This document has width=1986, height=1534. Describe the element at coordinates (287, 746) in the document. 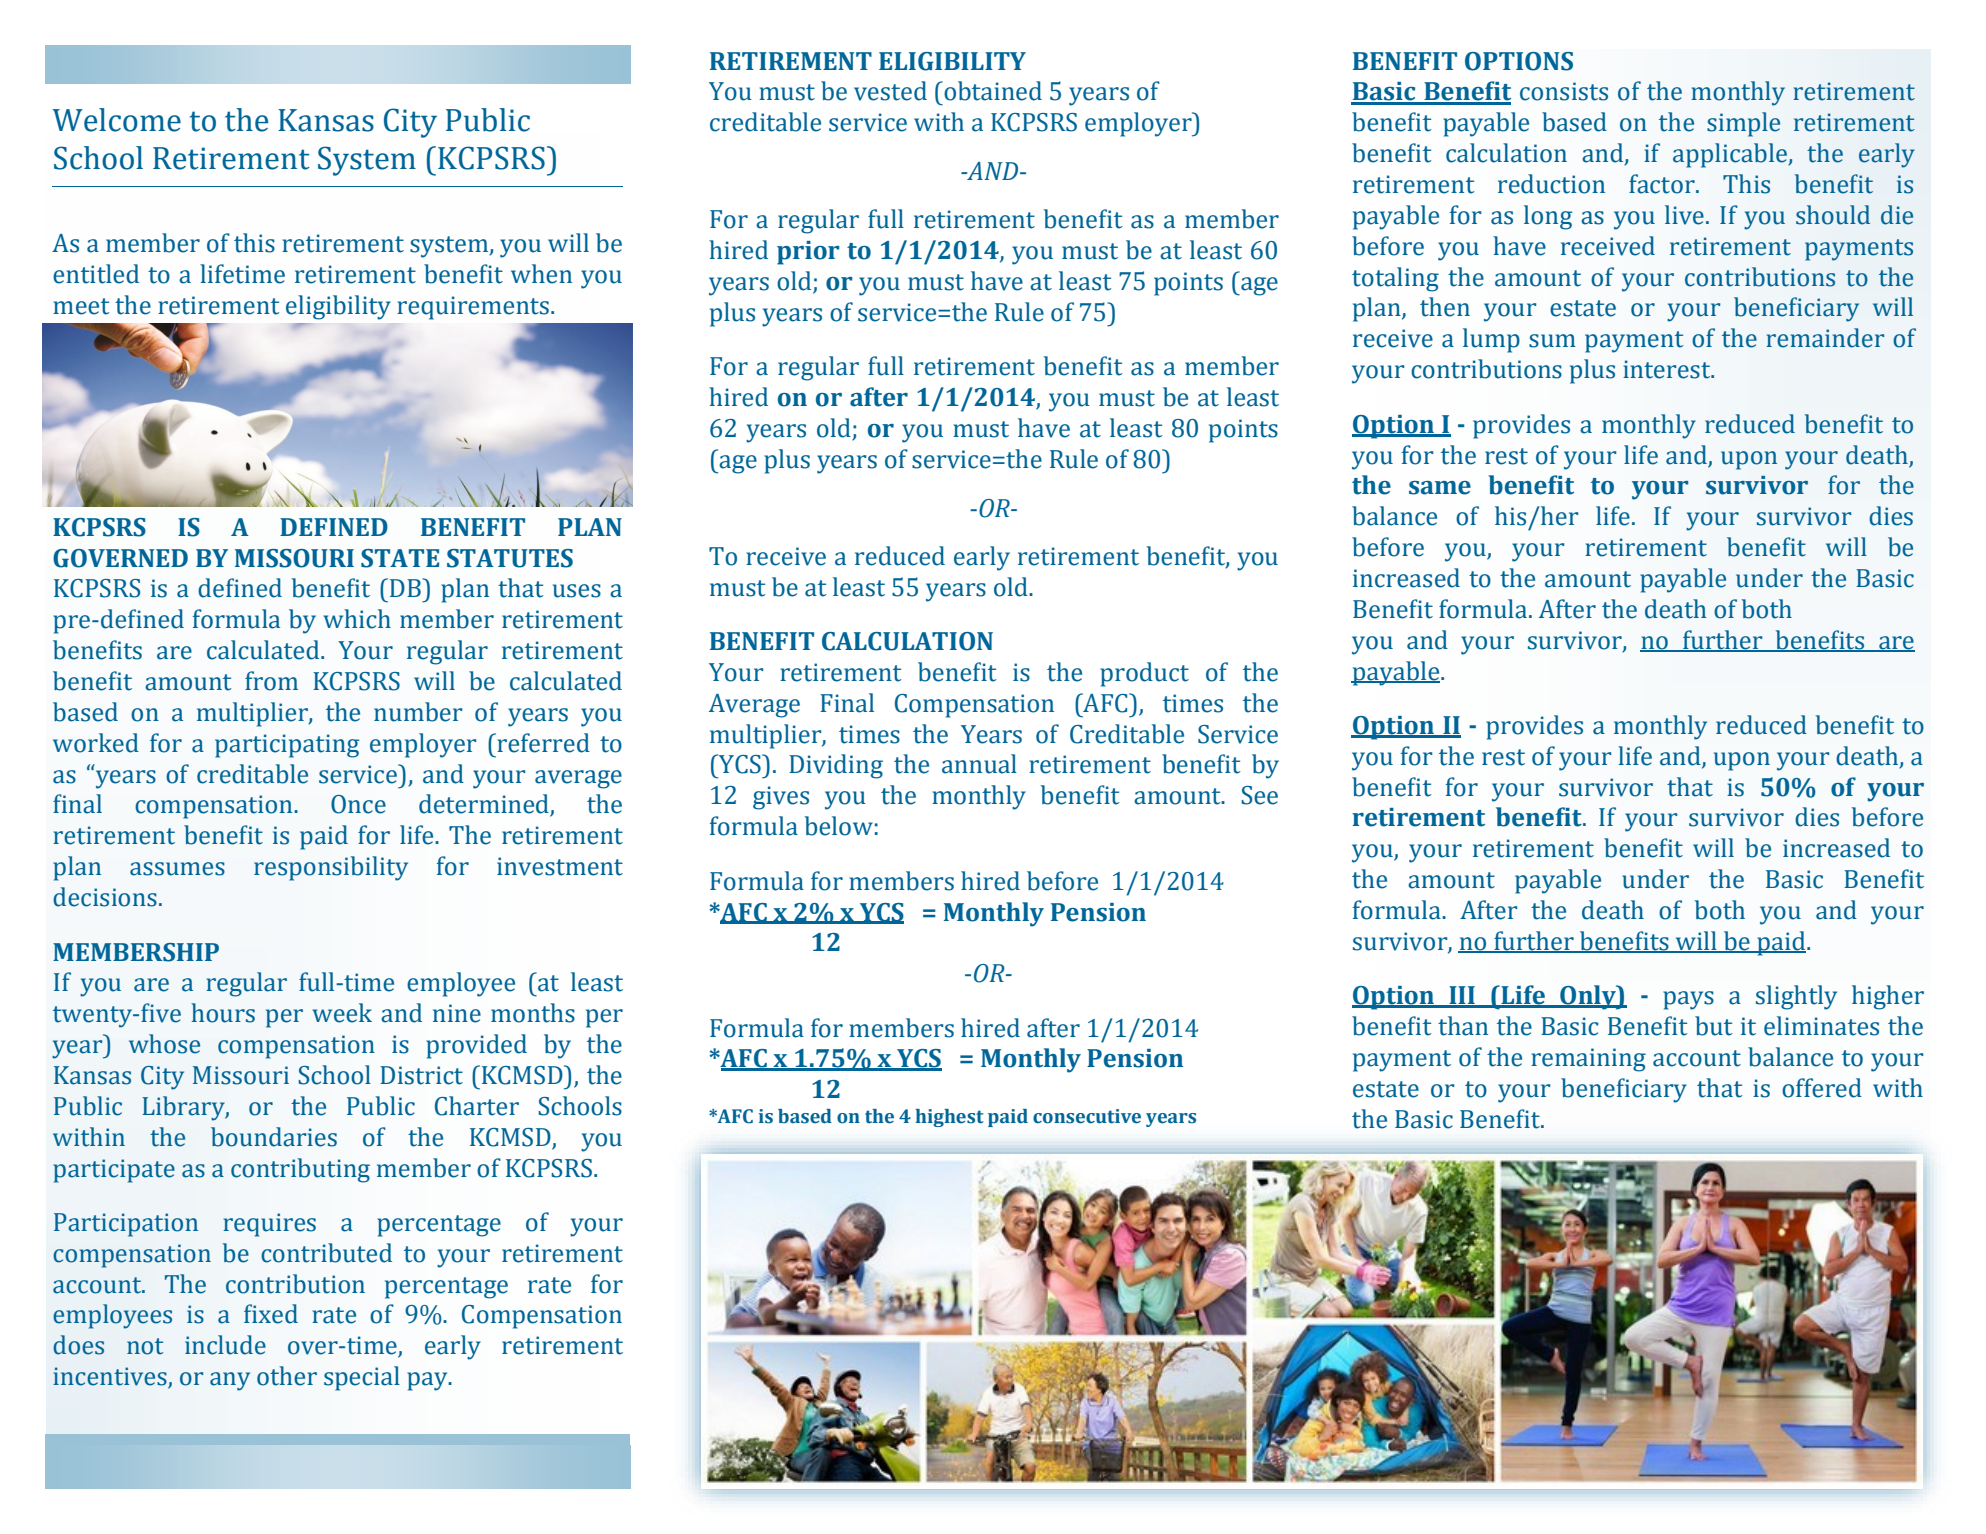

I see `participating` at that location.
